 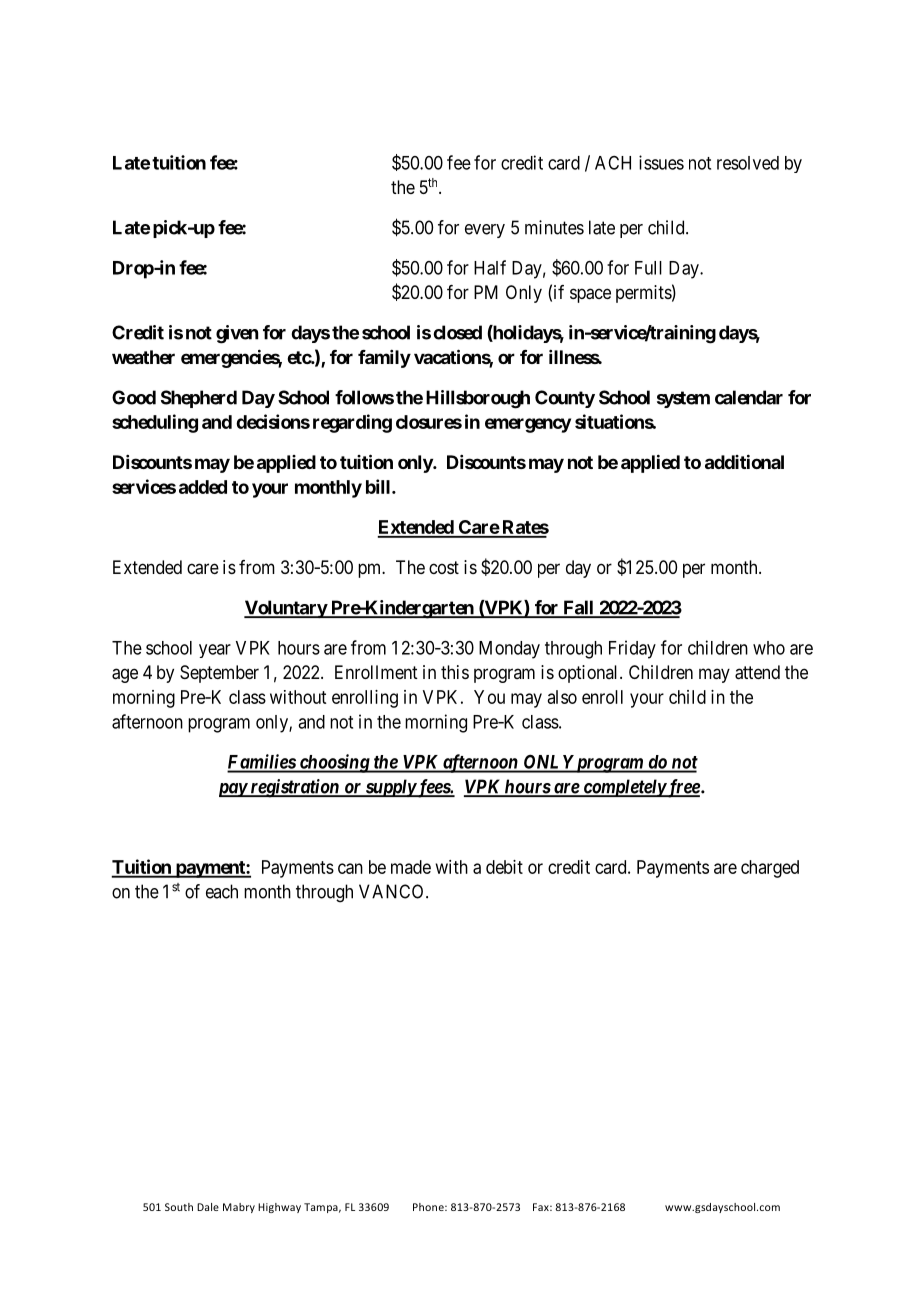 I want to click on every, so click(x=485, y=231).
